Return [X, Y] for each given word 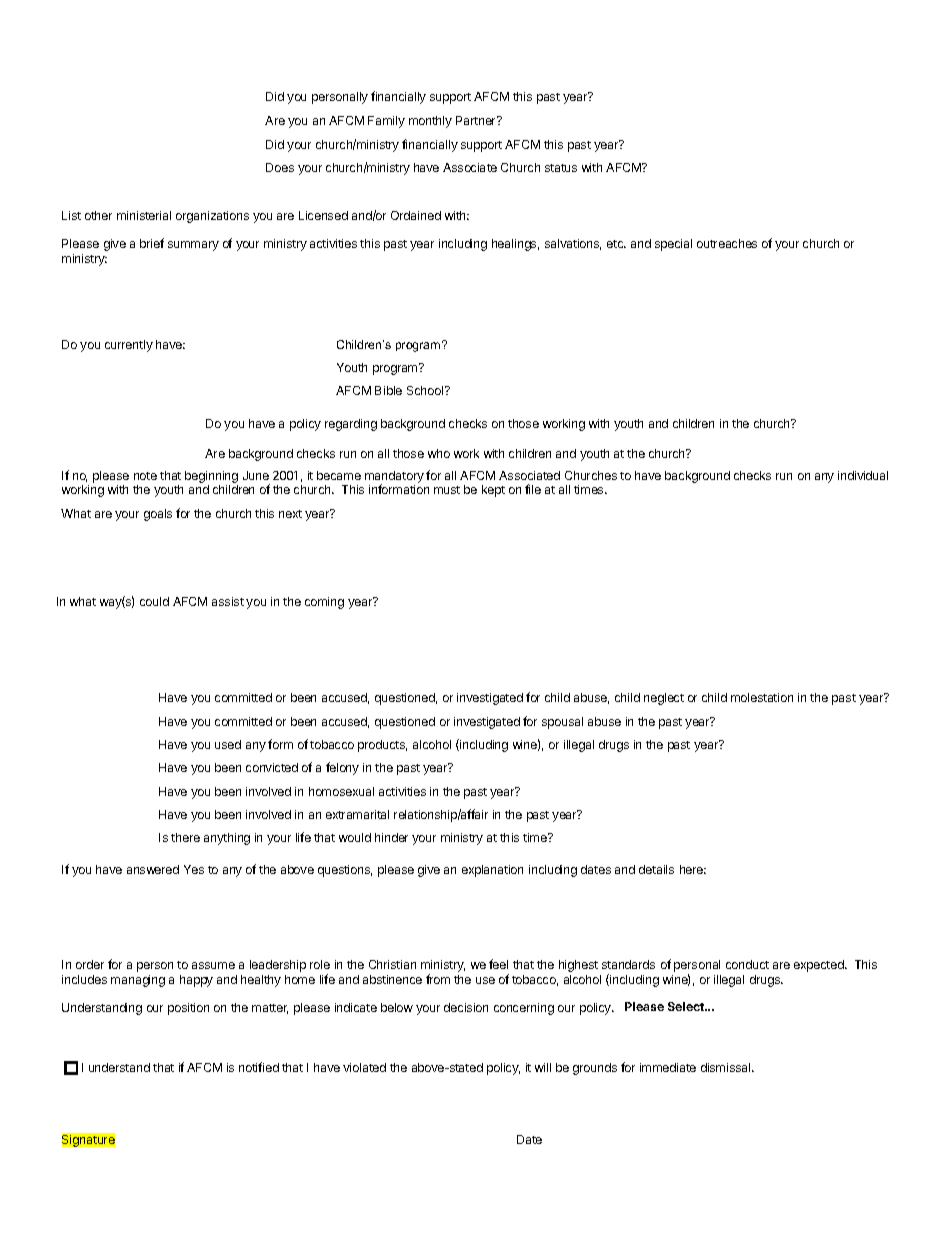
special [673, 245]
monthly [430, 122]
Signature [88, 1140]
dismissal [727, 1067]
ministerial [144, 215]
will [543, 1067]
